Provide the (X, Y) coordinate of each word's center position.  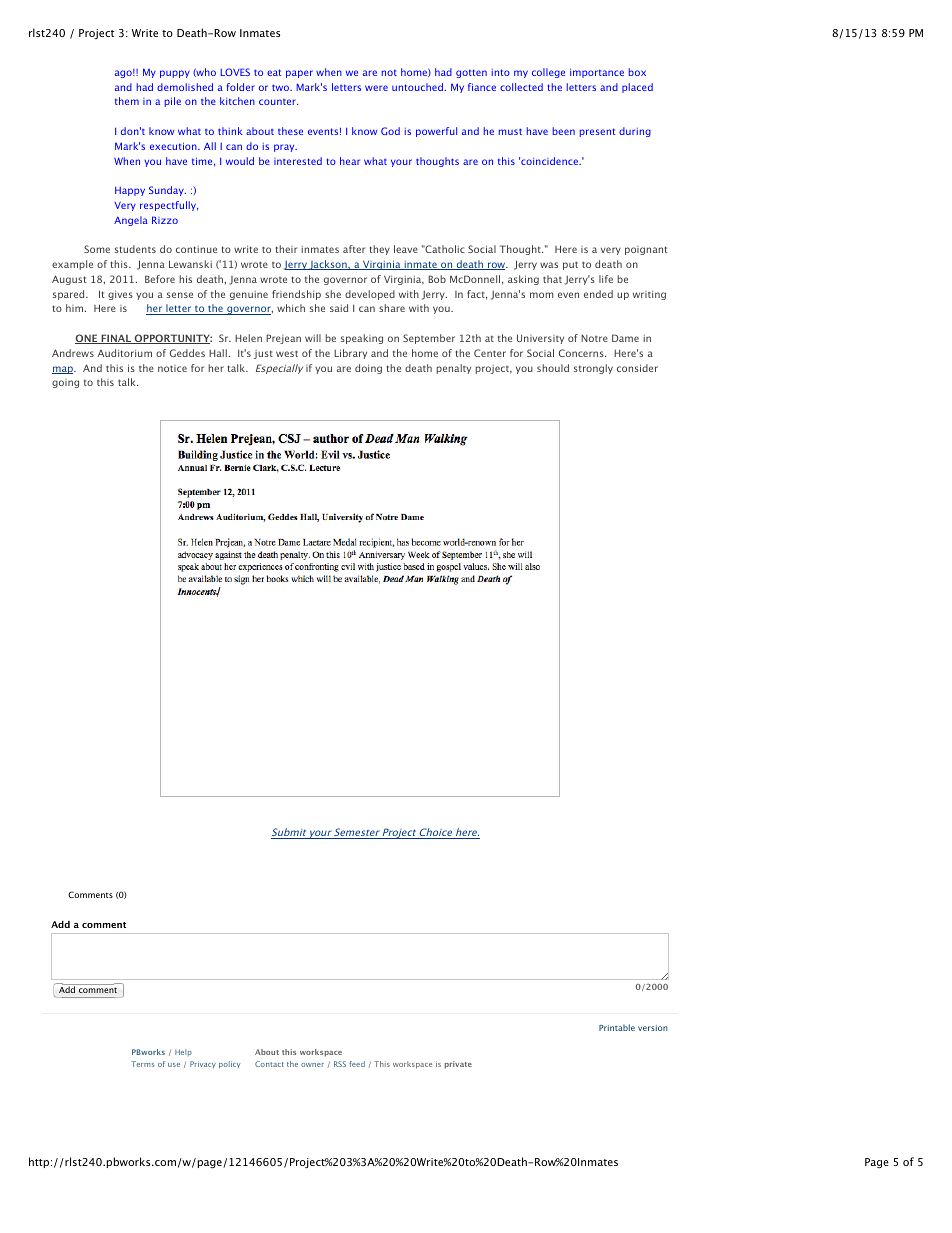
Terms (142, 1064)
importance (597, 73)
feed (357, 1064)
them (127, 101)
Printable (617, 1027)
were (376, 88)
